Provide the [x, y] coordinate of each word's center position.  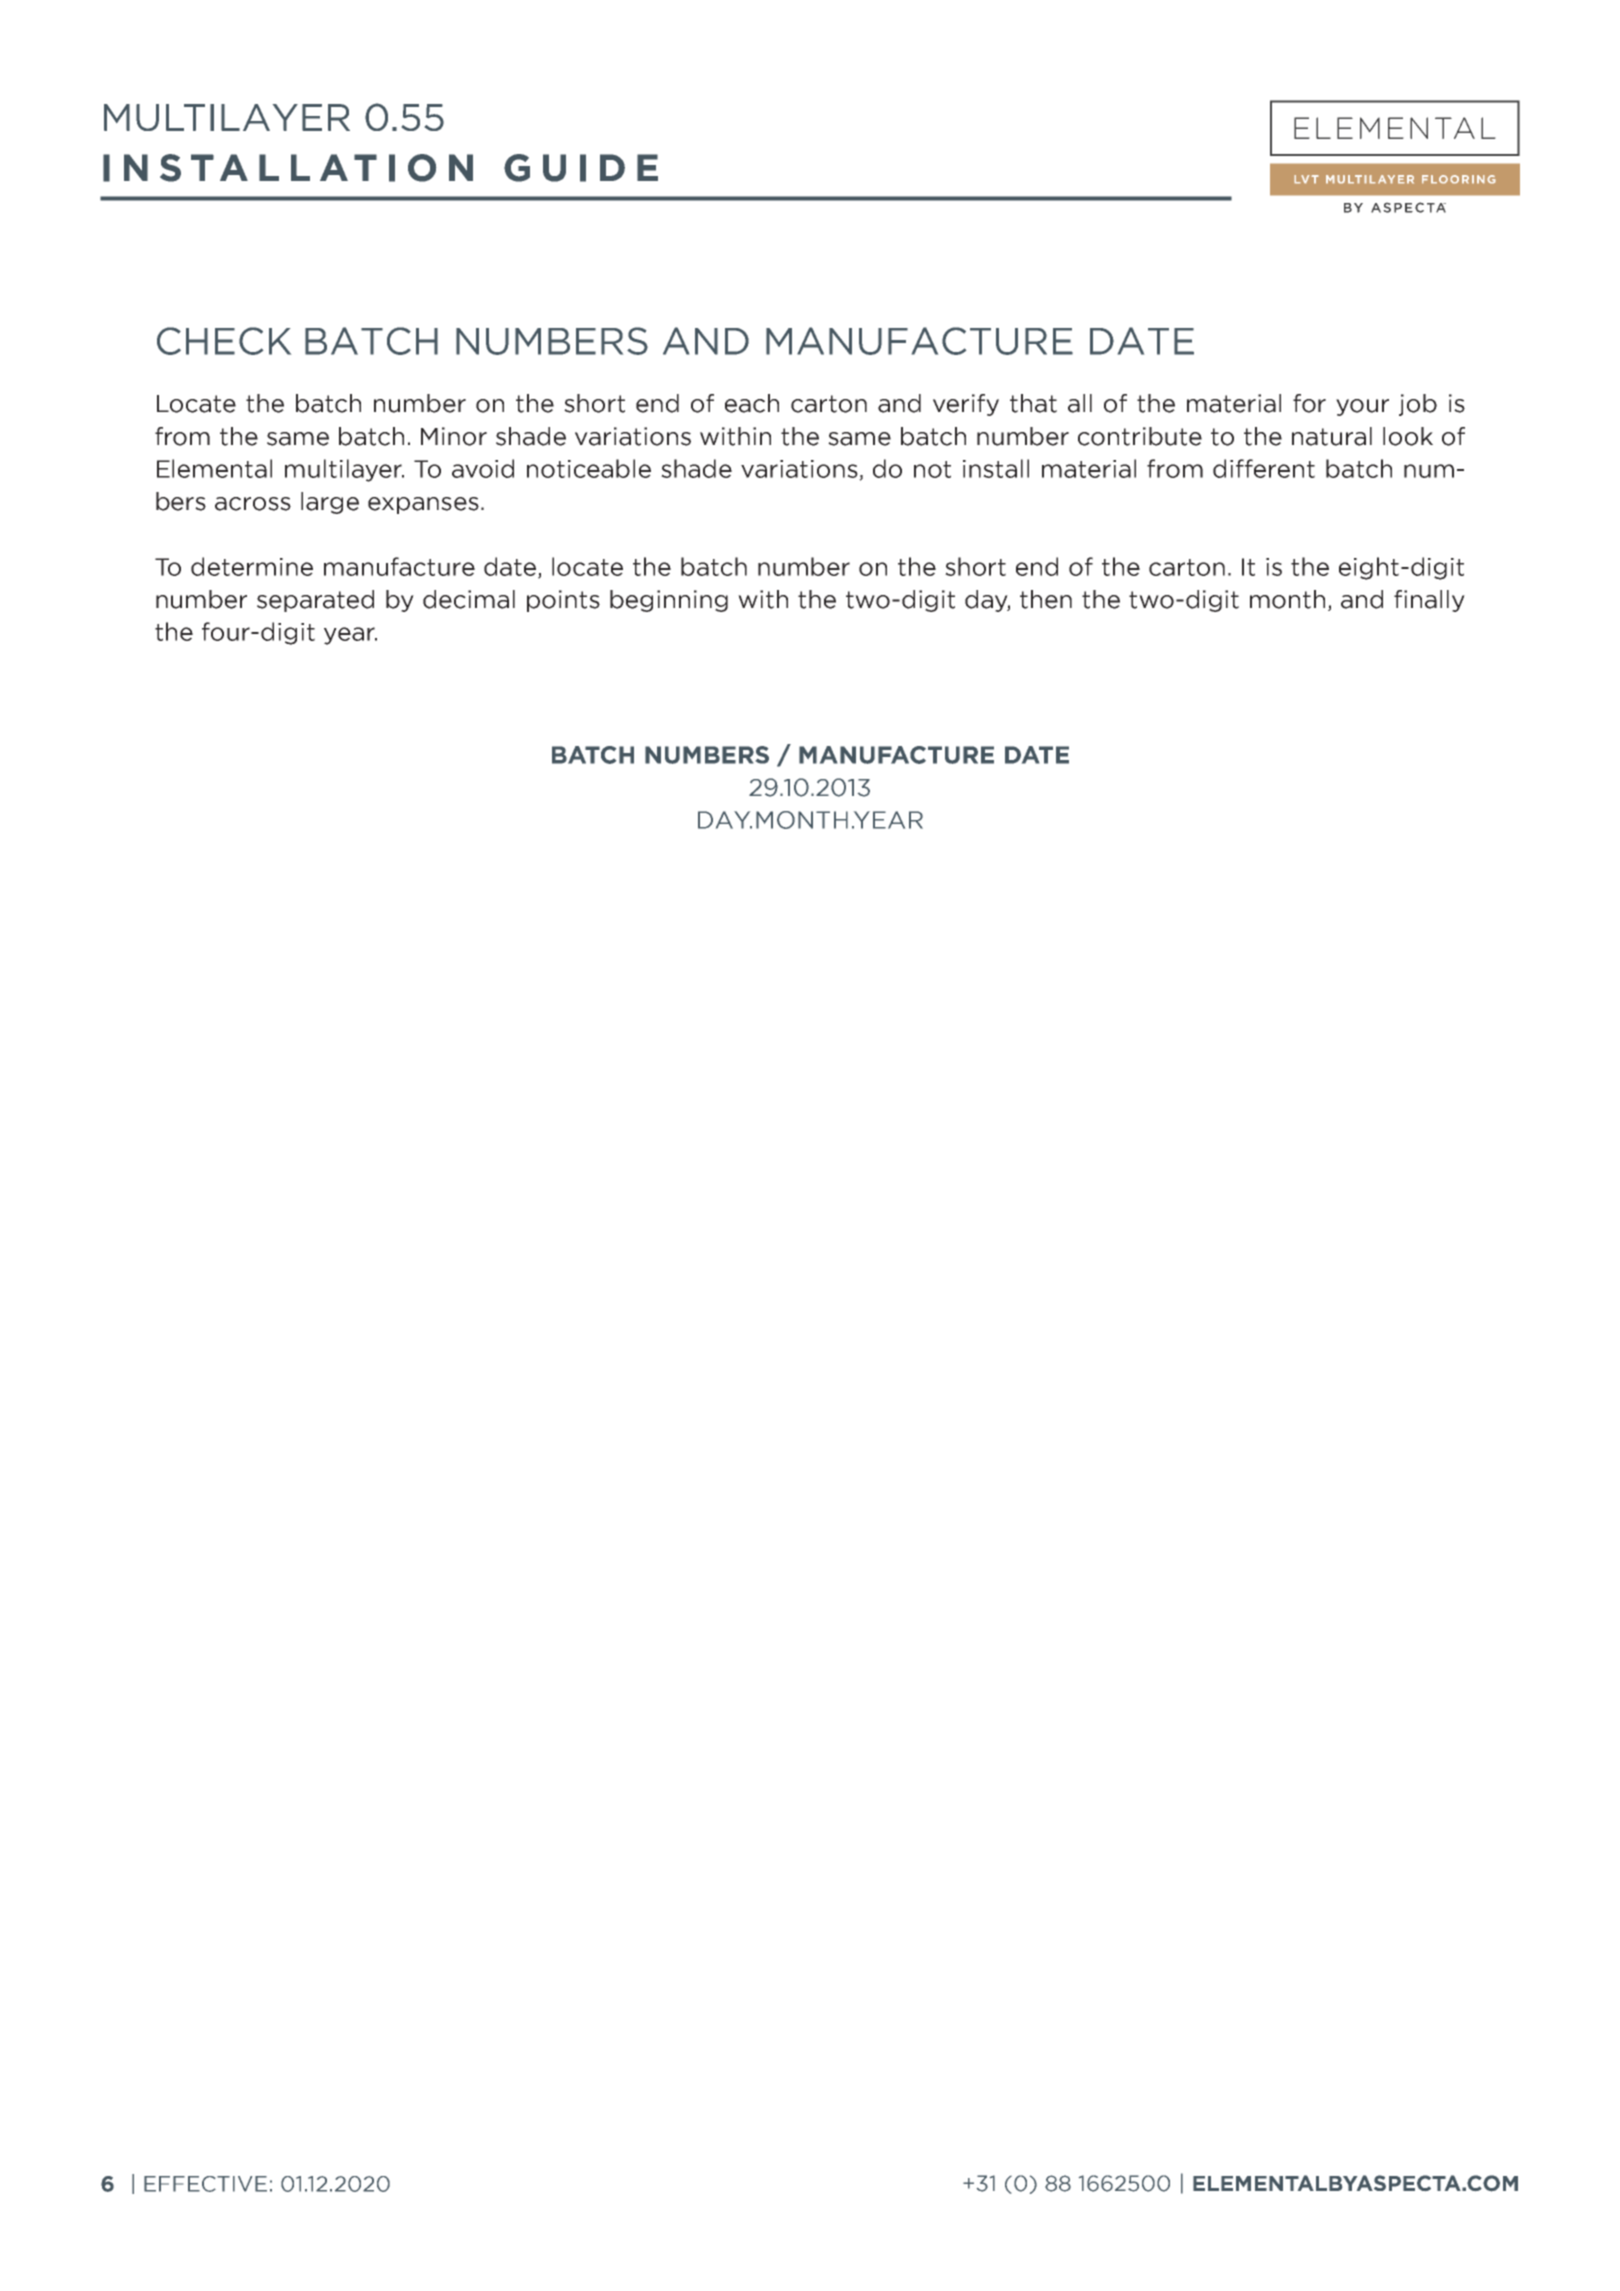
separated [315, 601]
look [1408, 436]
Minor [454, 436]
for [1309, 403]
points [563, 601]
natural [1332, 436]
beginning [669, 601]
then [1046, 599]
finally [1429, 601]
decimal [469, 599]
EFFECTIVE [205, 2184]
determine [252, 566]
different [1264, 468]
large [330, 503]
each [752, 403]
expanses [423, 505]
